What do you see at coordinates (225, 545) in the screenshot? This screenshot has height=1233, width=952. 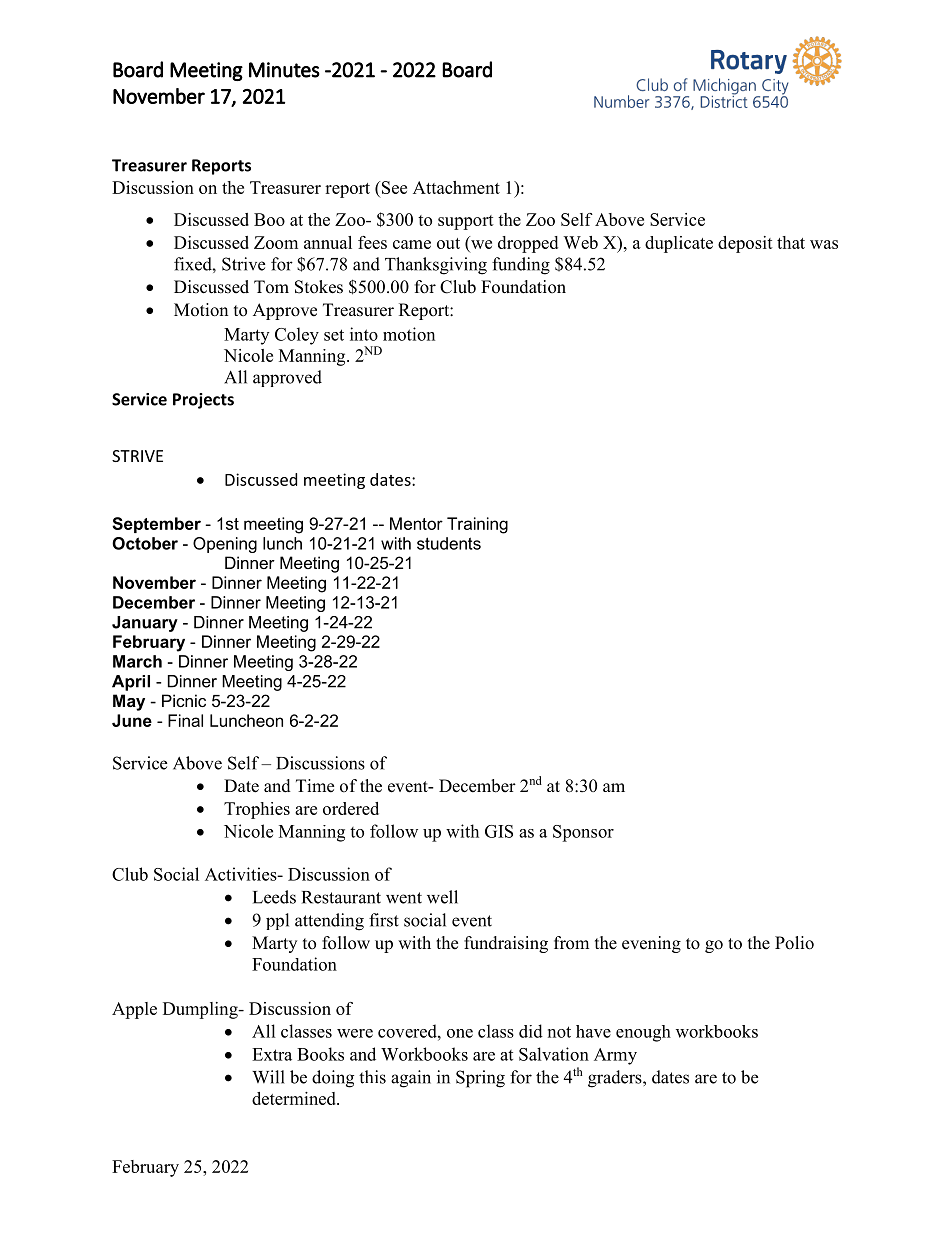 I see `Opening` at bounding box center [225, 545].
